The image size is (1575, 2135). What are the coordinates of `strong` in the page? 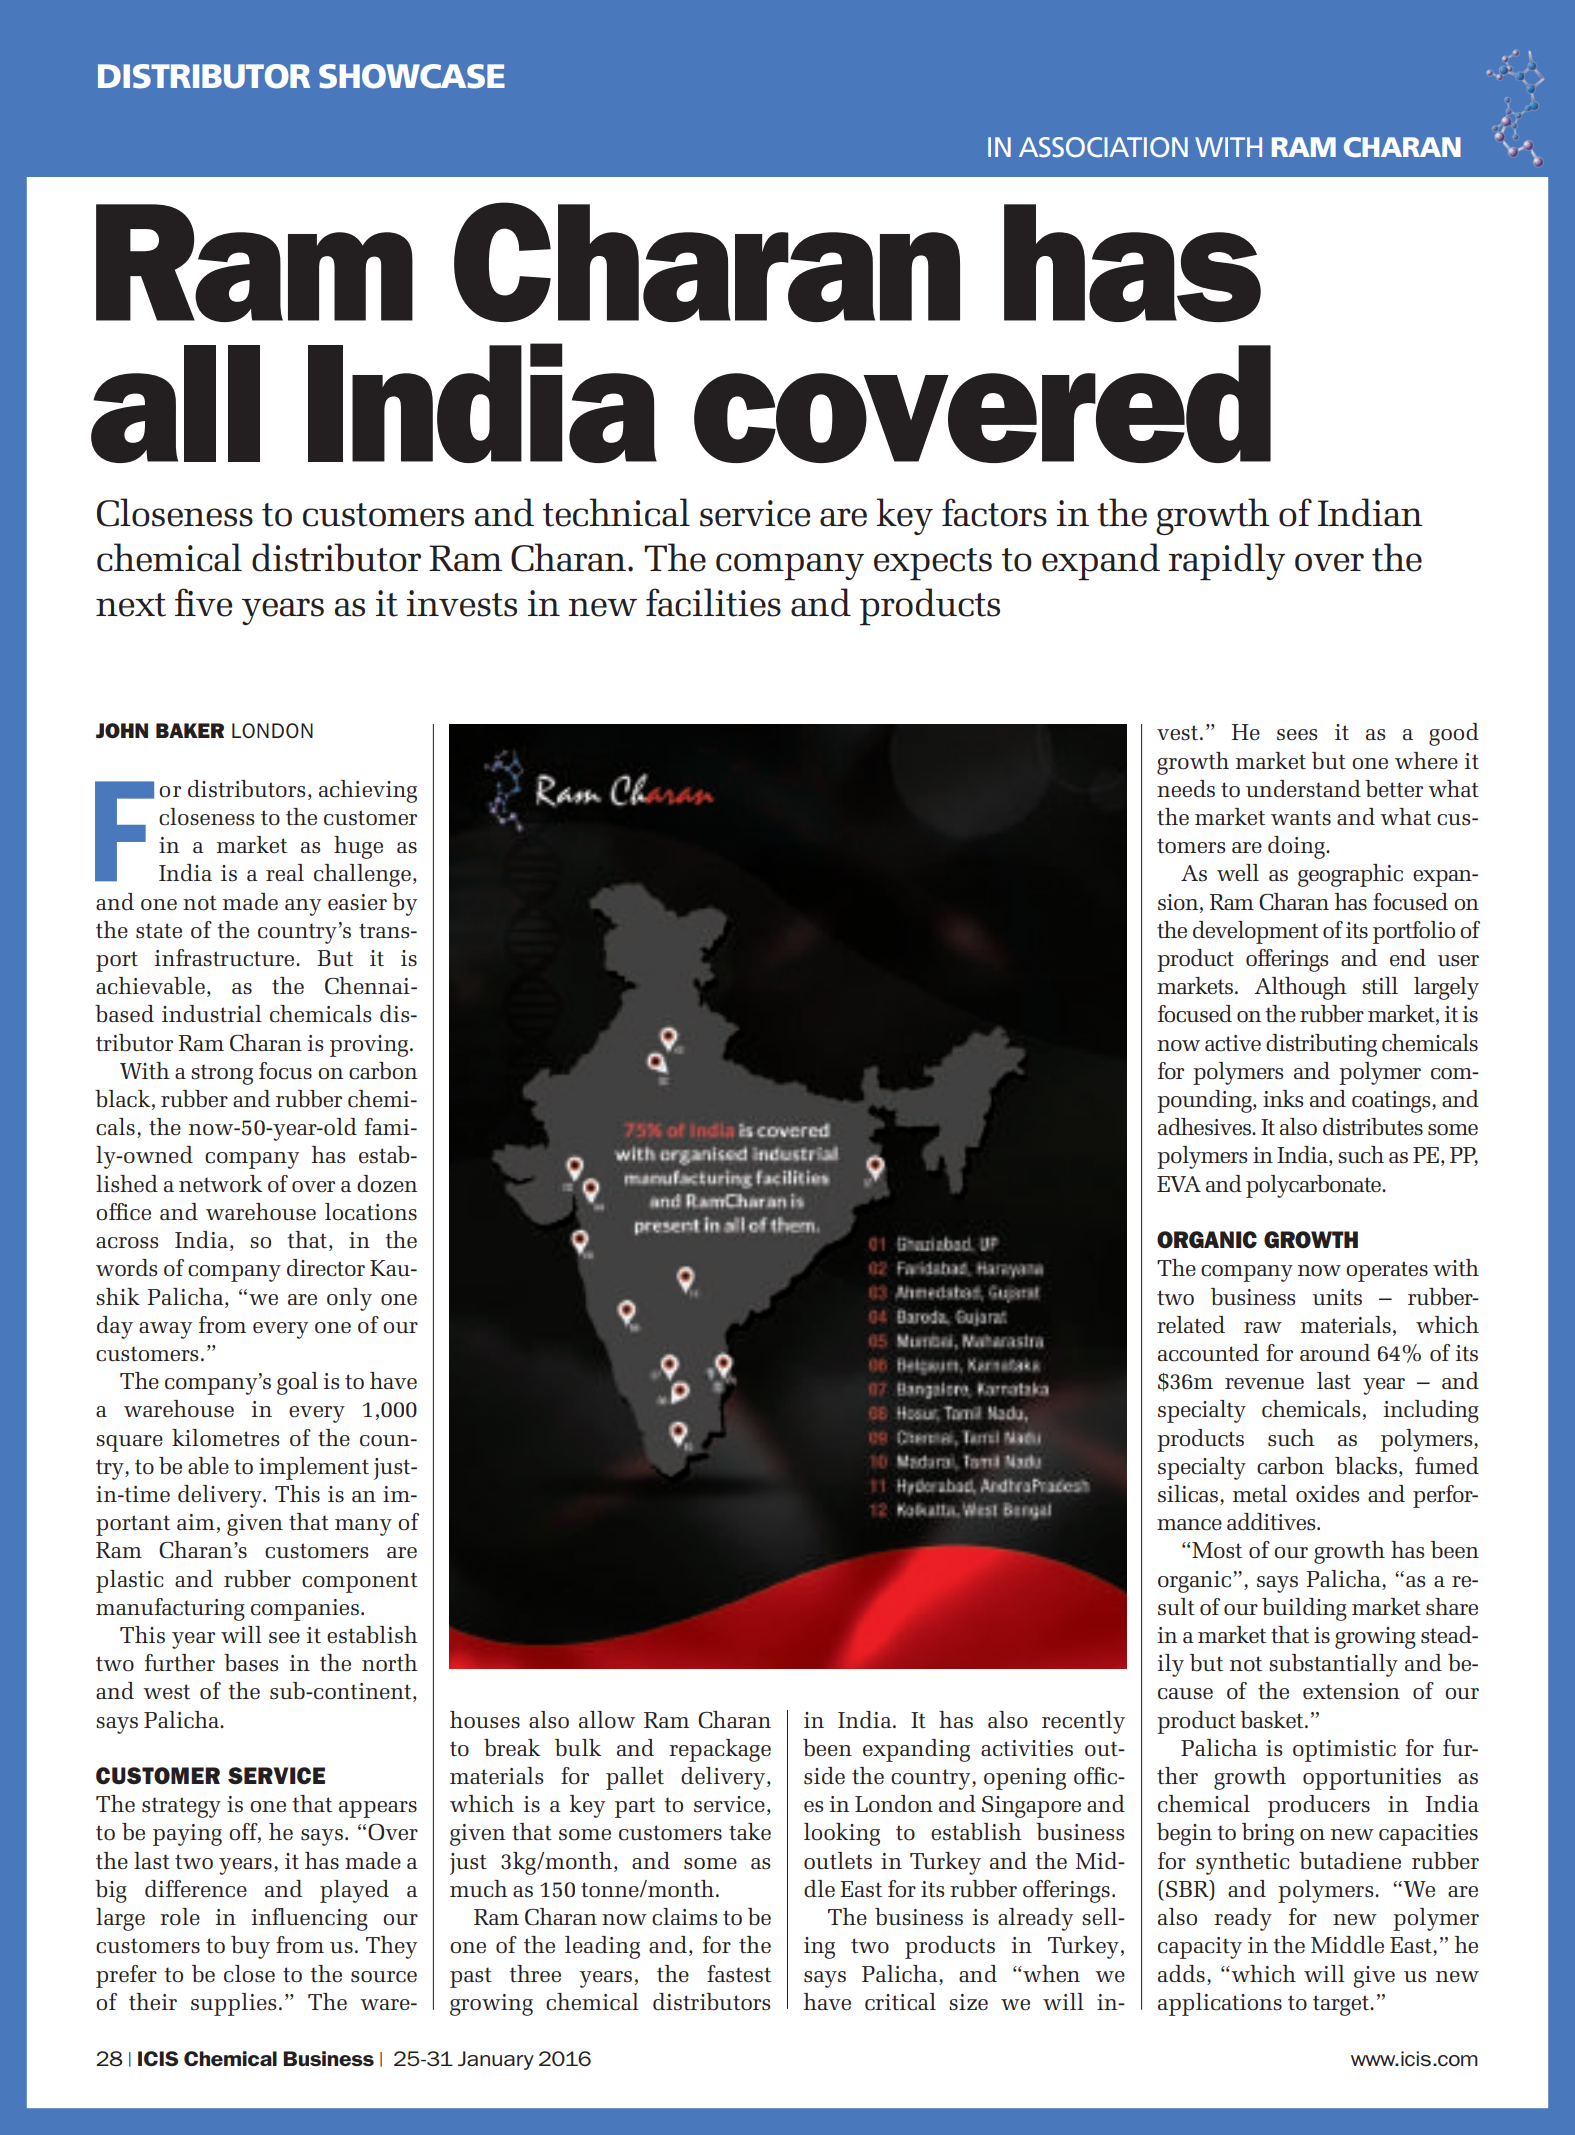 It's located at (222, 1074).
